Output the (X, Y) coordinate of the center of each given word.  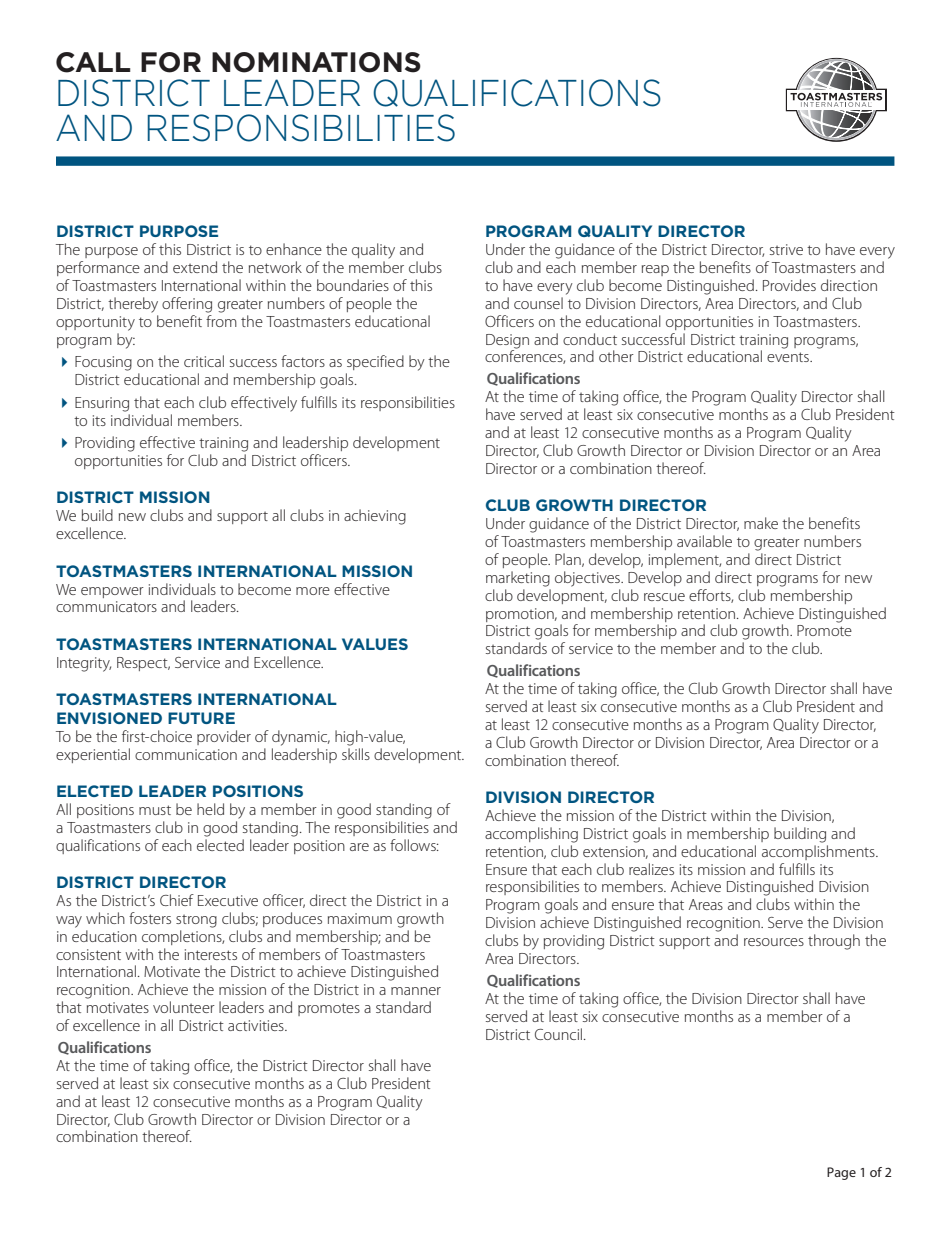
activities (257, 1025)
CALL (93, 62)
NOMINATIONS (316, 62)
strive (786, 249)
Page (841, 1173)
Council (560, 1034)
